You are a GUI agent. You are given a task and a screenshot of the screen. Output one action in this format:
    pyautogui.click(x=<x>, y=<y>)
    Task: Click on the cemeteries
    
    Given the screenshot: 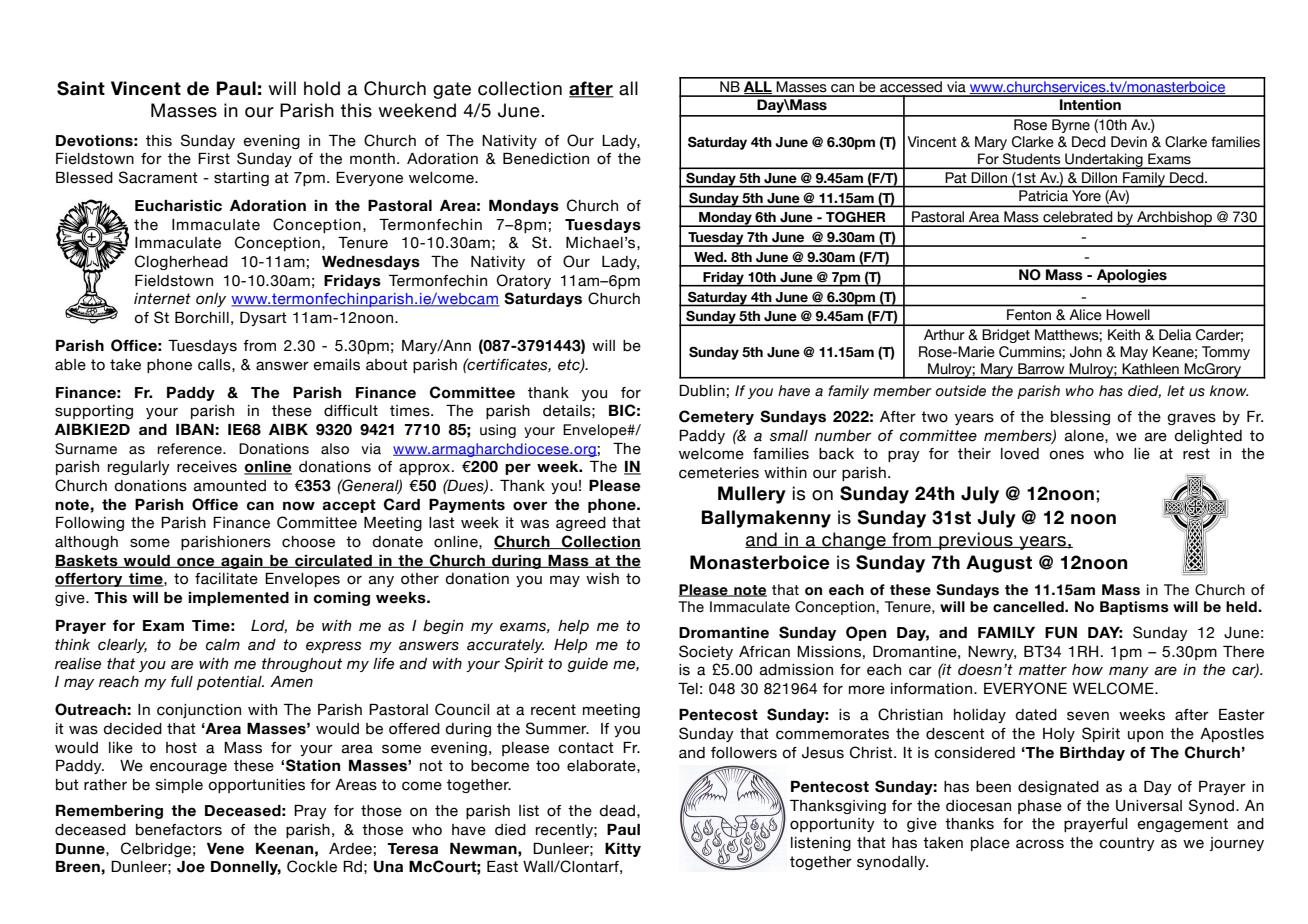 What is the action you would take?
    pyautogui.click(x=719, y=473)
